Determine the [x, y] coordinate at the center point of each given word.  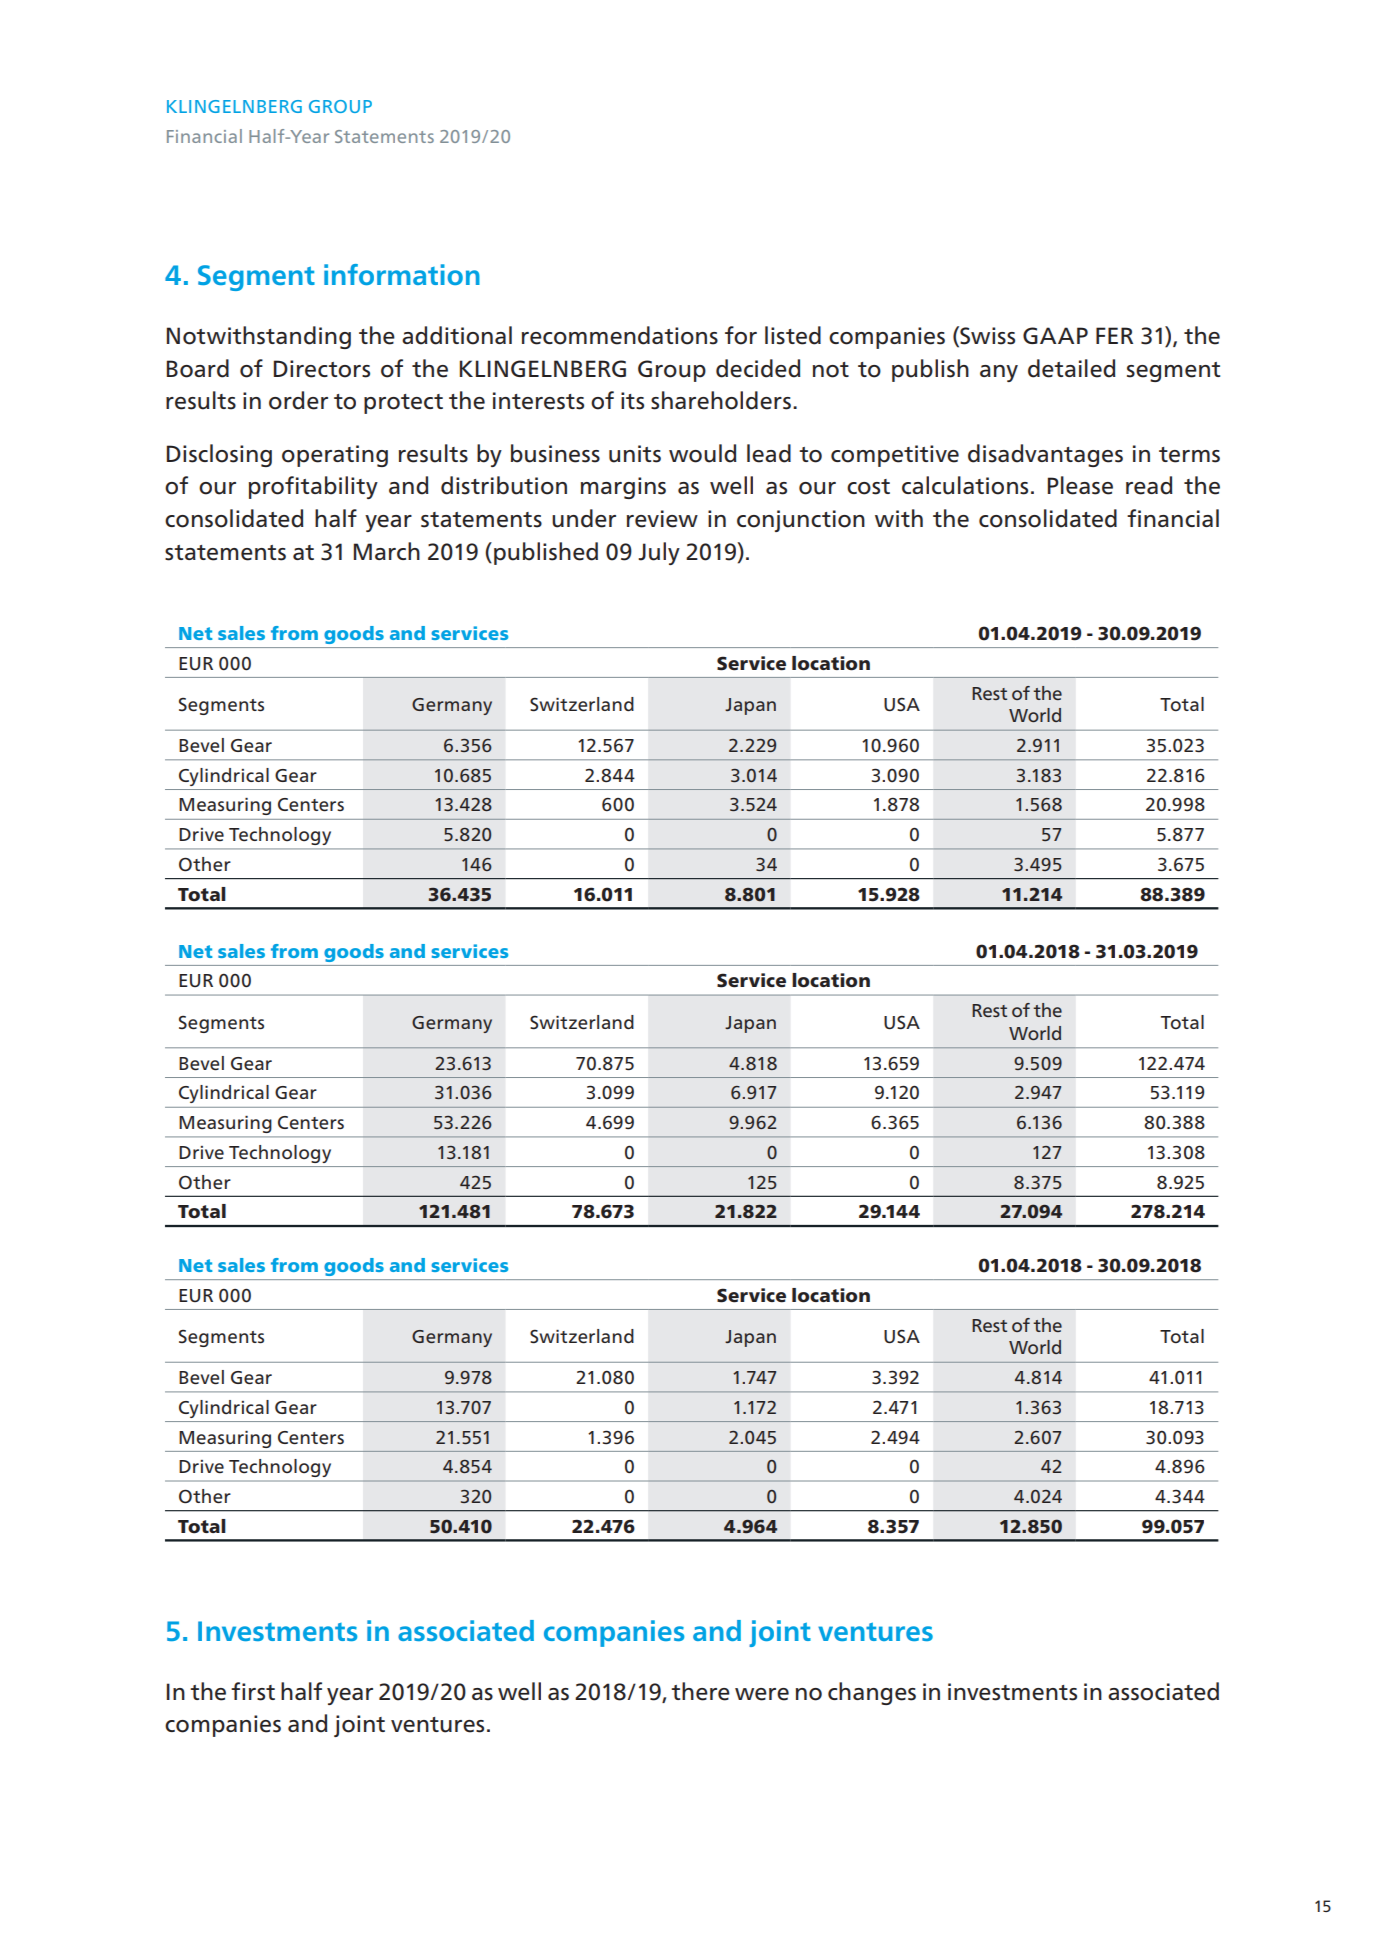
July [659, 553]
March [387, 551]
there [700, 1691]
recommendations [620, 335]
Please [1080, 485]
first [253, 1691]
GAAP [1055, 335]
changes [872, 1693]
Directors [322, 369]
